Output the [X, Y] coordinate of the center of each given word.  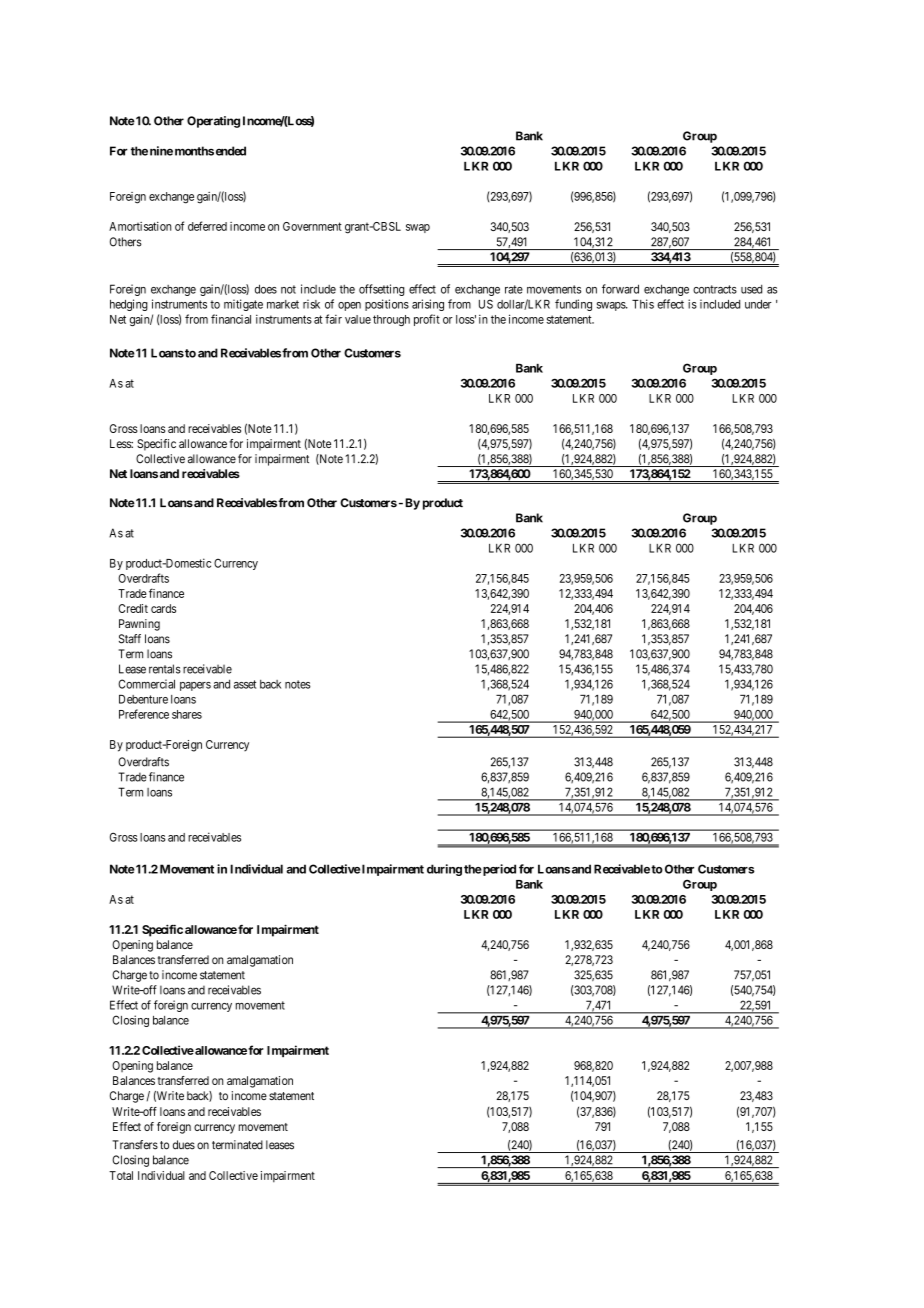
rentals [165, 669]
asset [245, 684]
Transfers [135, 1145]
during [444, 870]
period [498, 870]
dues [184, 1145]
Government [312, 226]
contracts [715, 289]
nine [161, 151]
